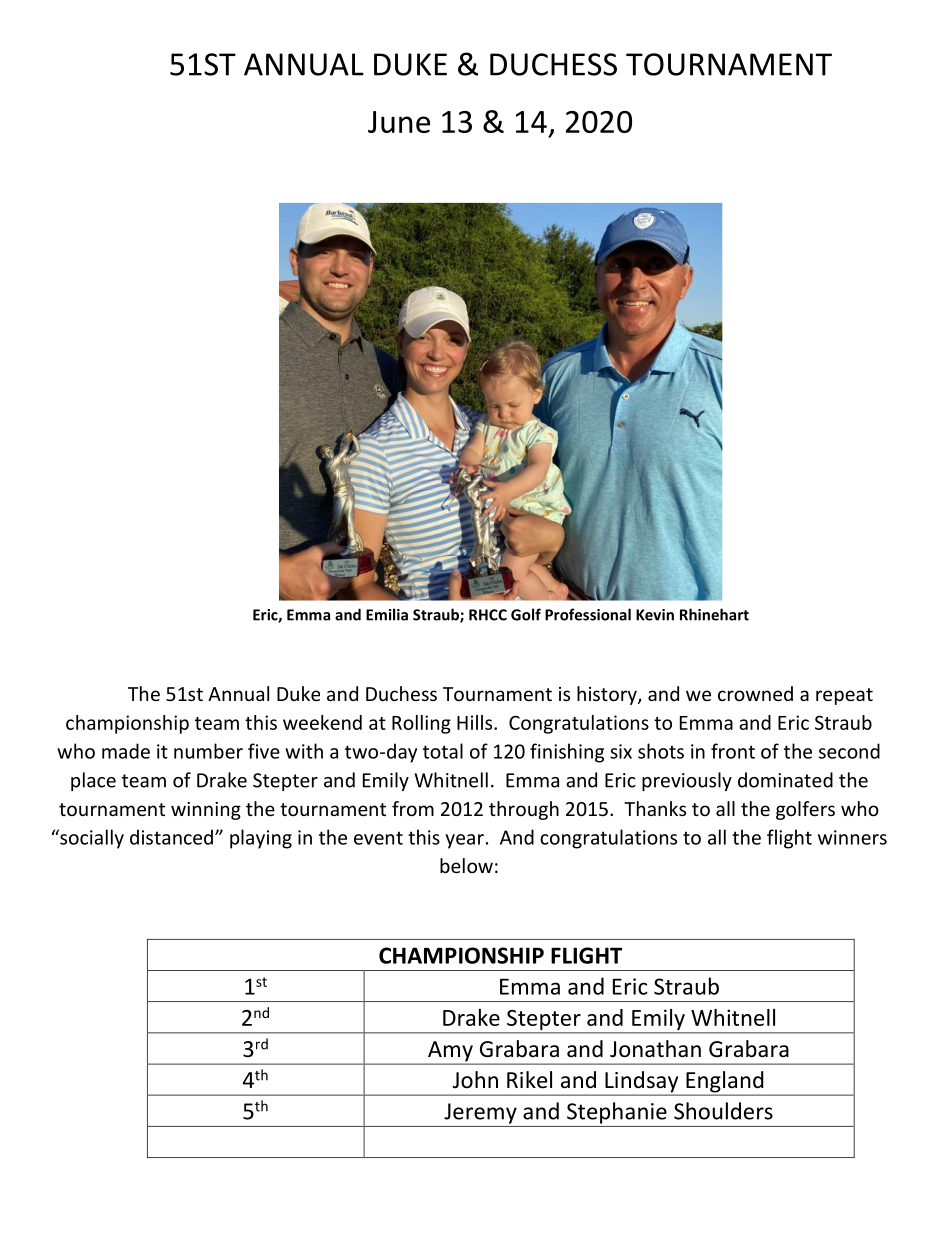 The height and width of the page is (1233, 952). Describe the element at coordinates (399, 122) in the page. I see `June` at that location.
